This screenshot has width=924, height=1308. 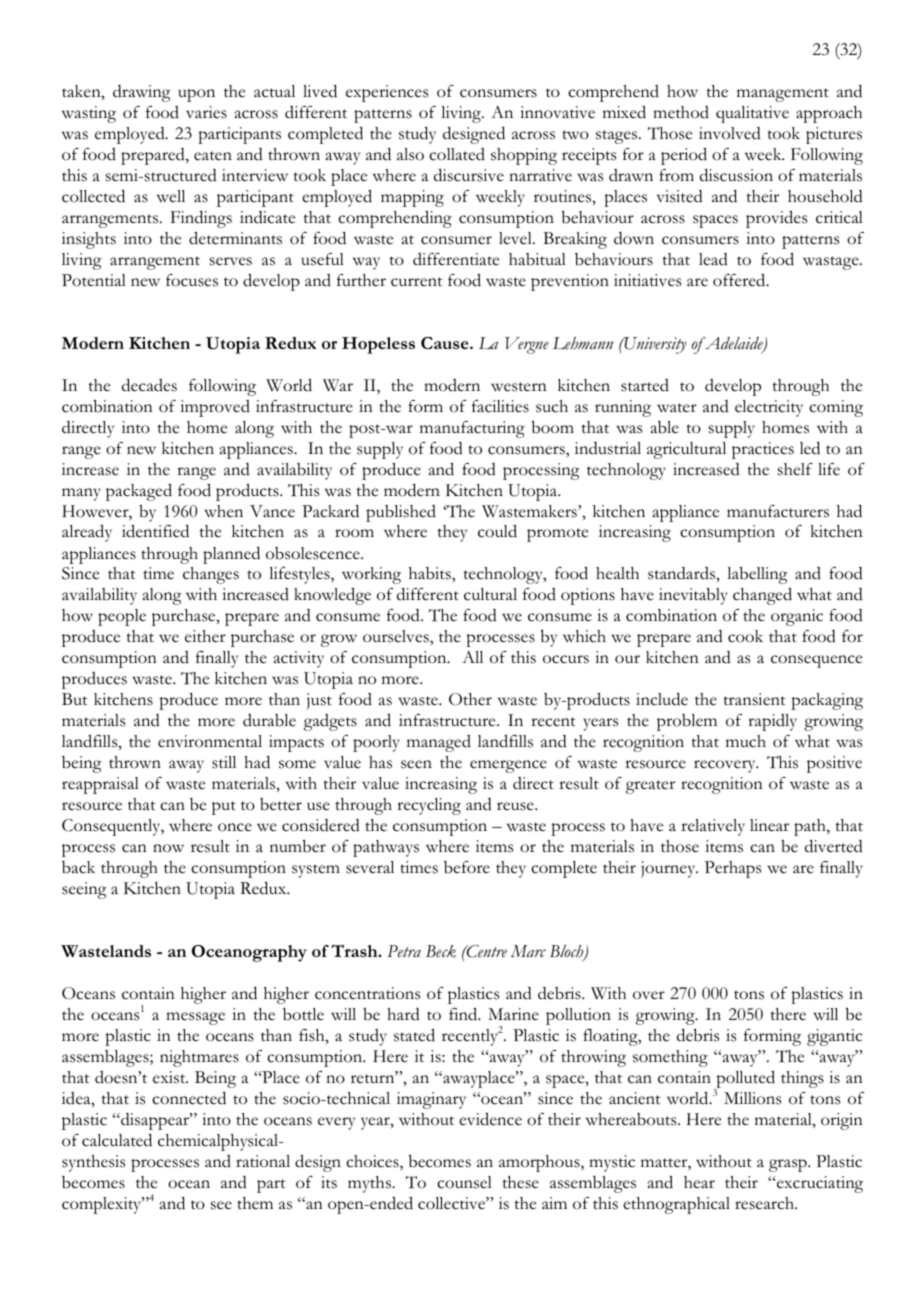 What do you see at coordinates (733, 869) in the screenshot?
I see `Perhaps` at bounding box center [733, 869].
